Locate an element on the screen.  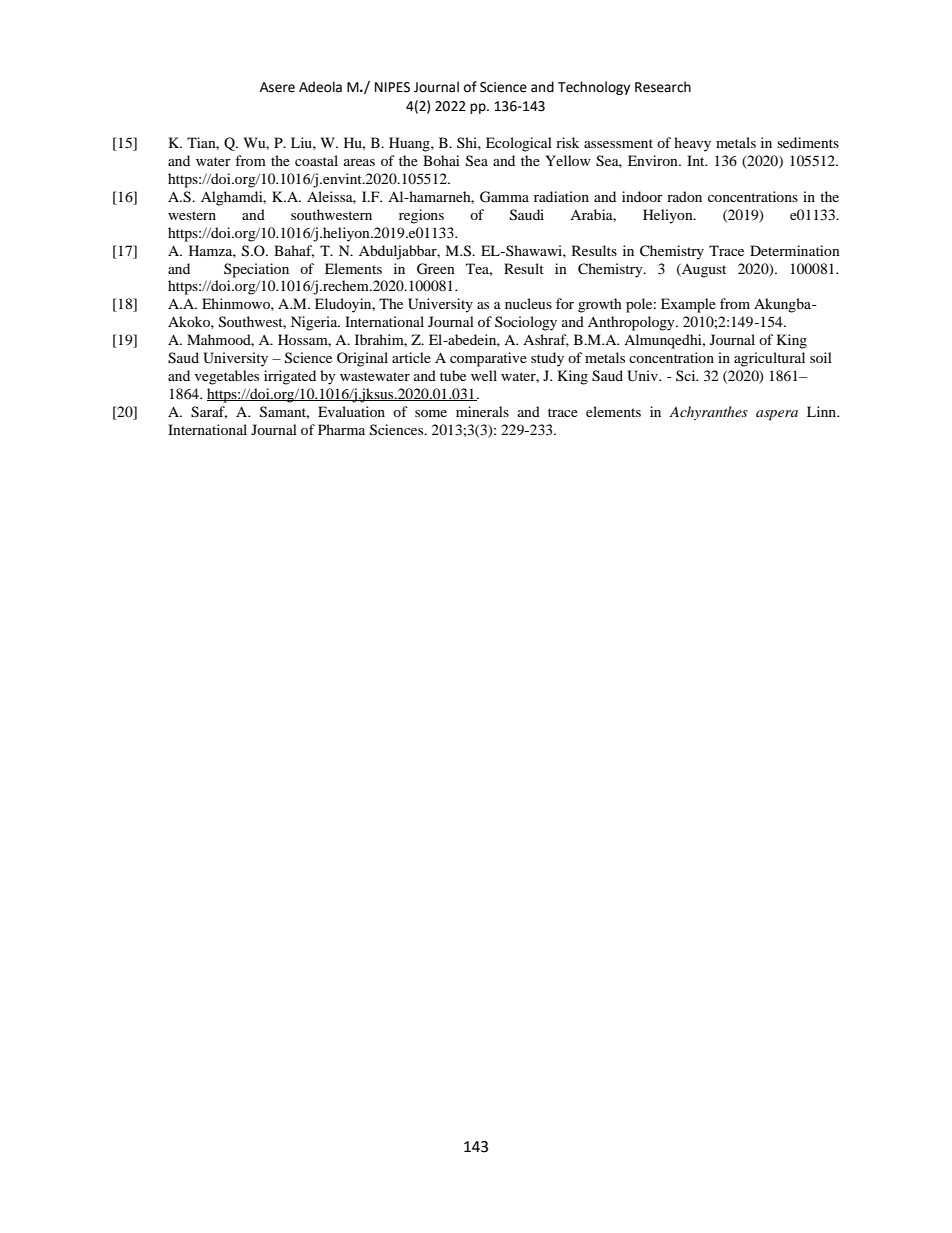
Speciation is located at coordinates (256, 270).
